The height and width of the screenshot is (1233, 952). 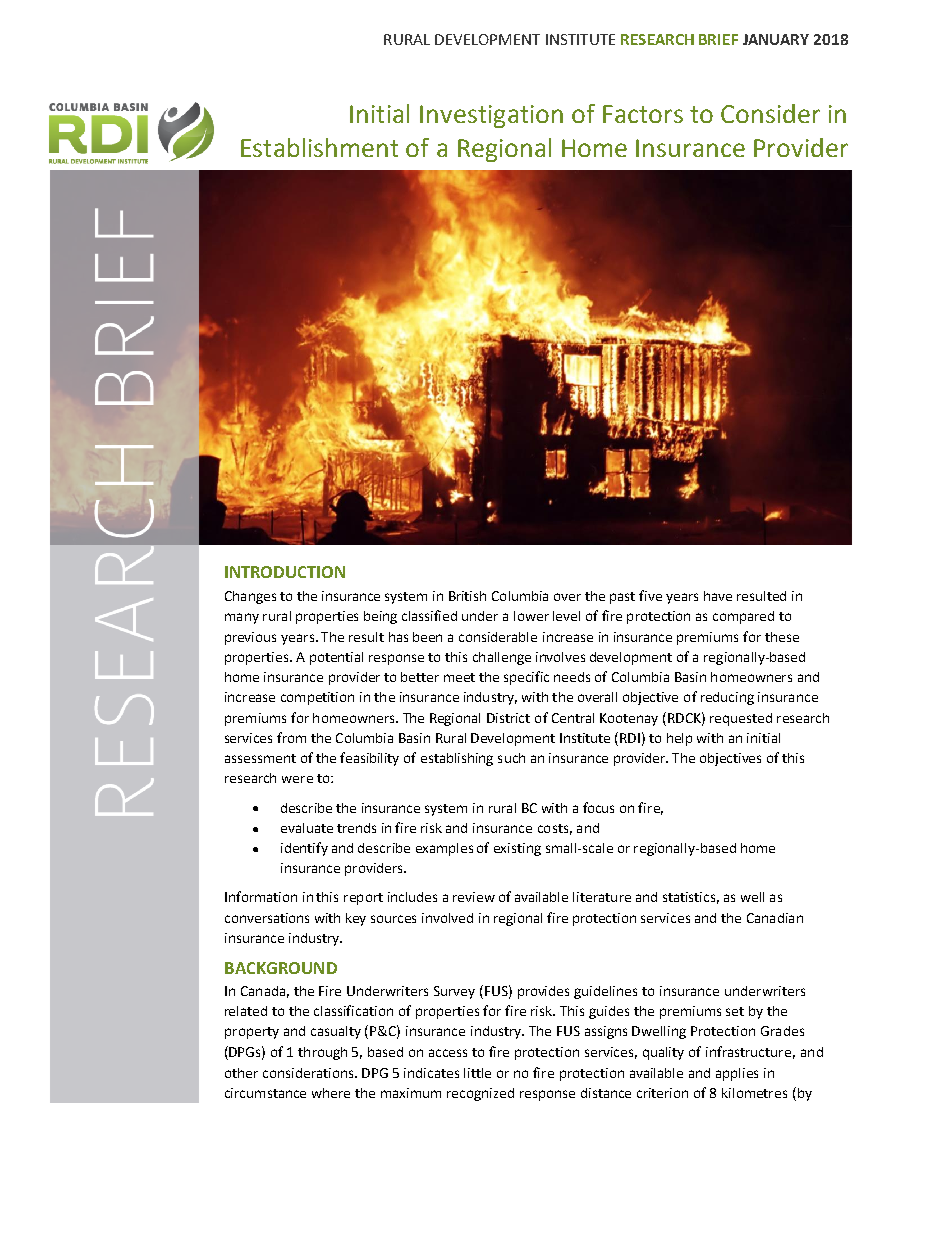 I want to click on Establishment, so click(x=319, y=147).
